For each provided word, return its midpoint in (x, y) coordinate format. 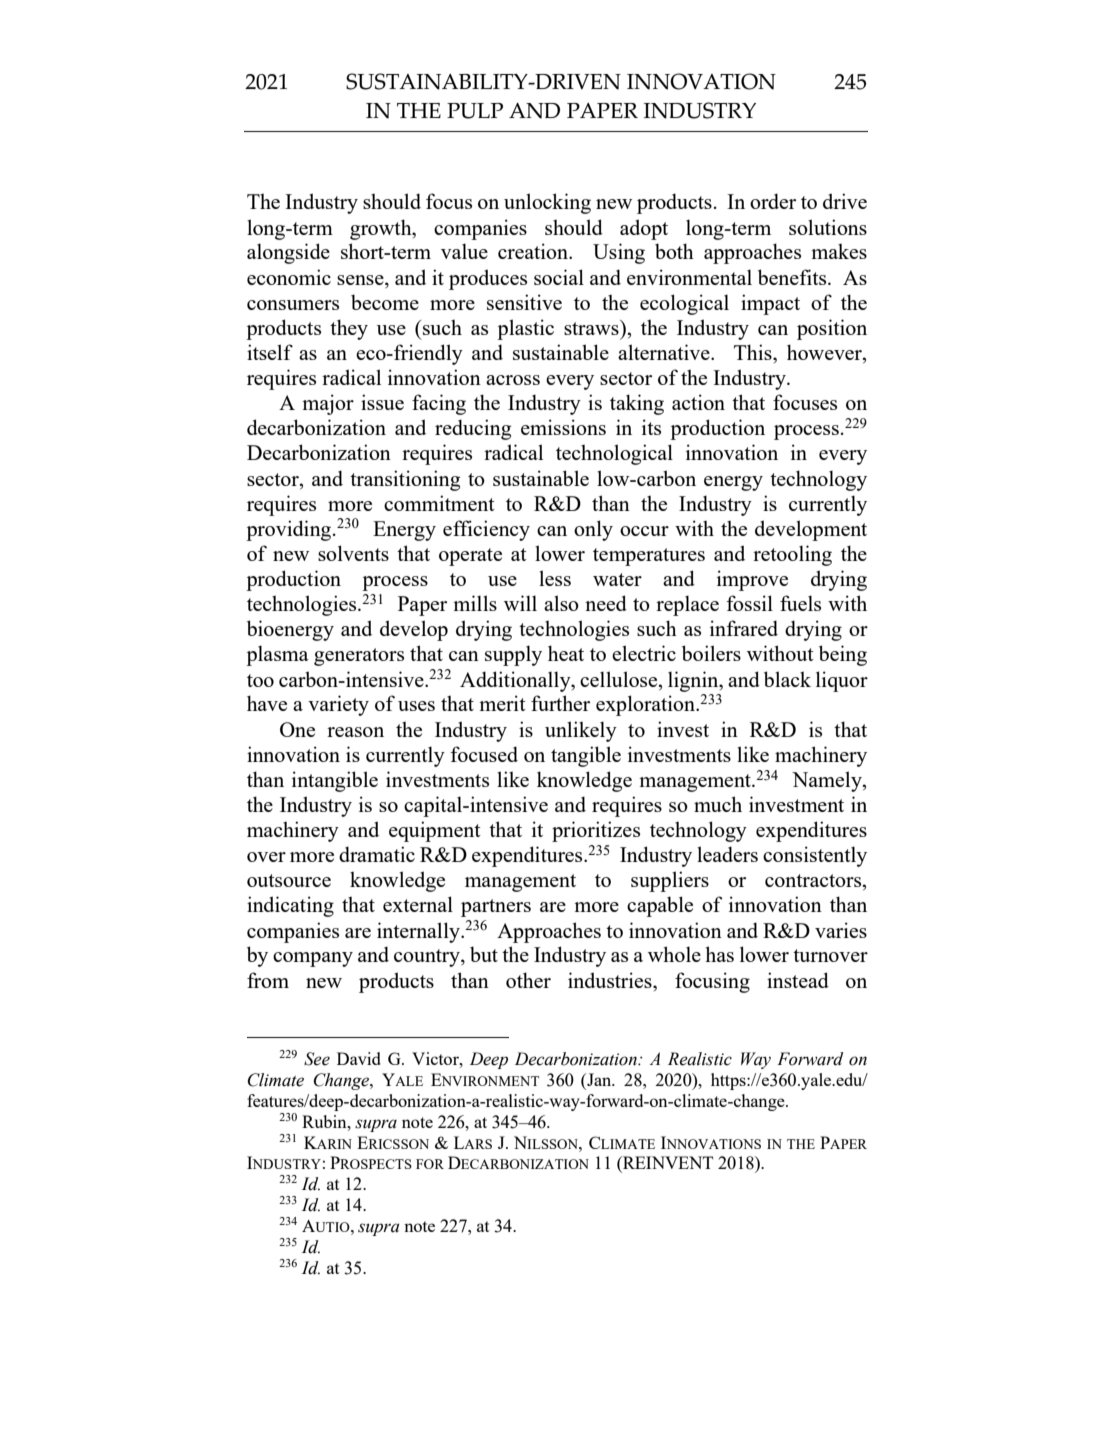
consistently (815, 856)
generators (359, 657)
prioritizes (596, 831)
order (773, 201)
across (513, 380)
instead (798, 980)
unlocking (547, 203)
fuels (800, 603)
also (561, 603)
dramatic (377, 854)
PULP (475, 111)
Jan (599, 1079)
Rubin (325, 1121)
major (328, 404)
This (754, 352)
